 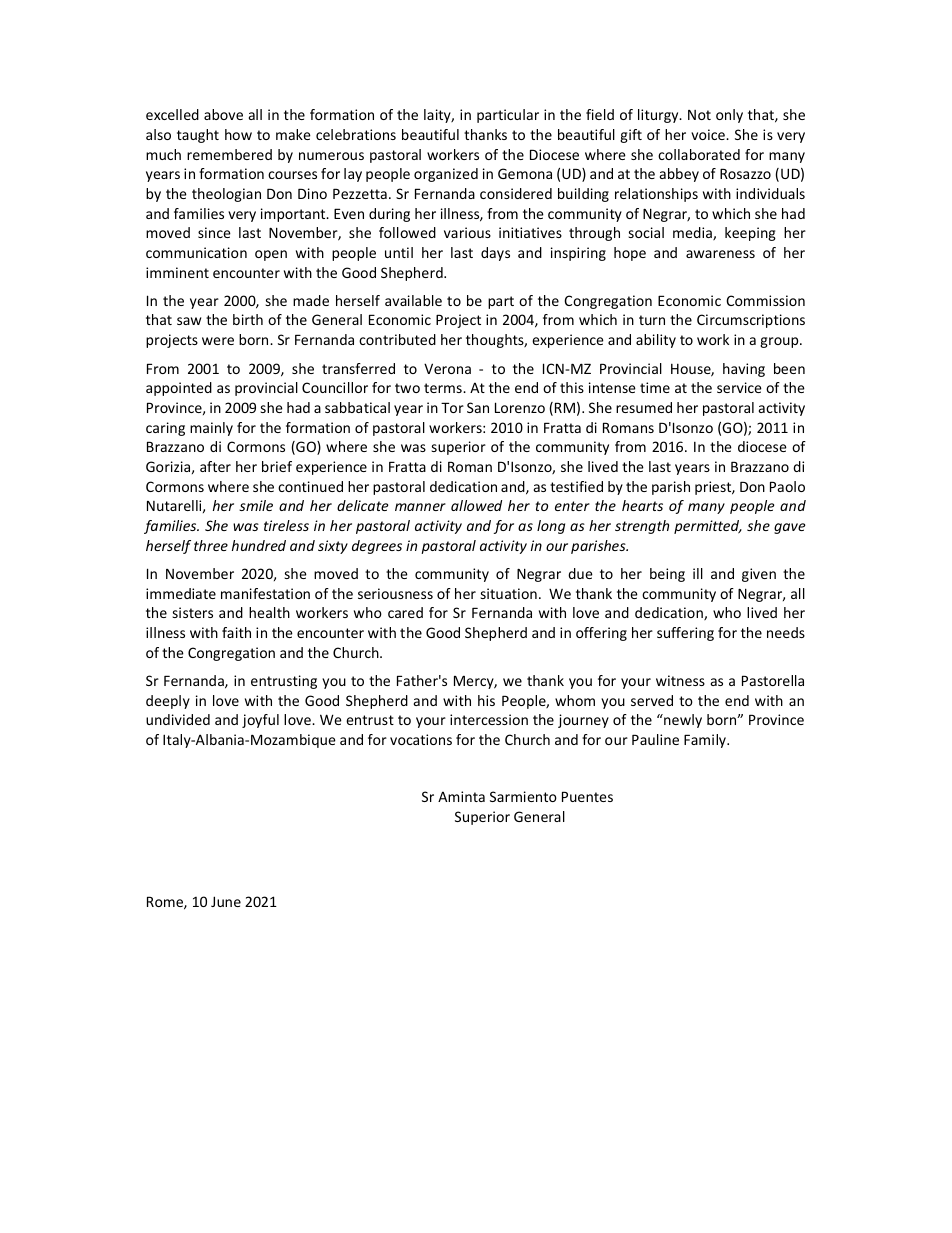 What do you see at coordinates (708, 527) in the image?
I see `permitted` at bounding box center [708, 527].
